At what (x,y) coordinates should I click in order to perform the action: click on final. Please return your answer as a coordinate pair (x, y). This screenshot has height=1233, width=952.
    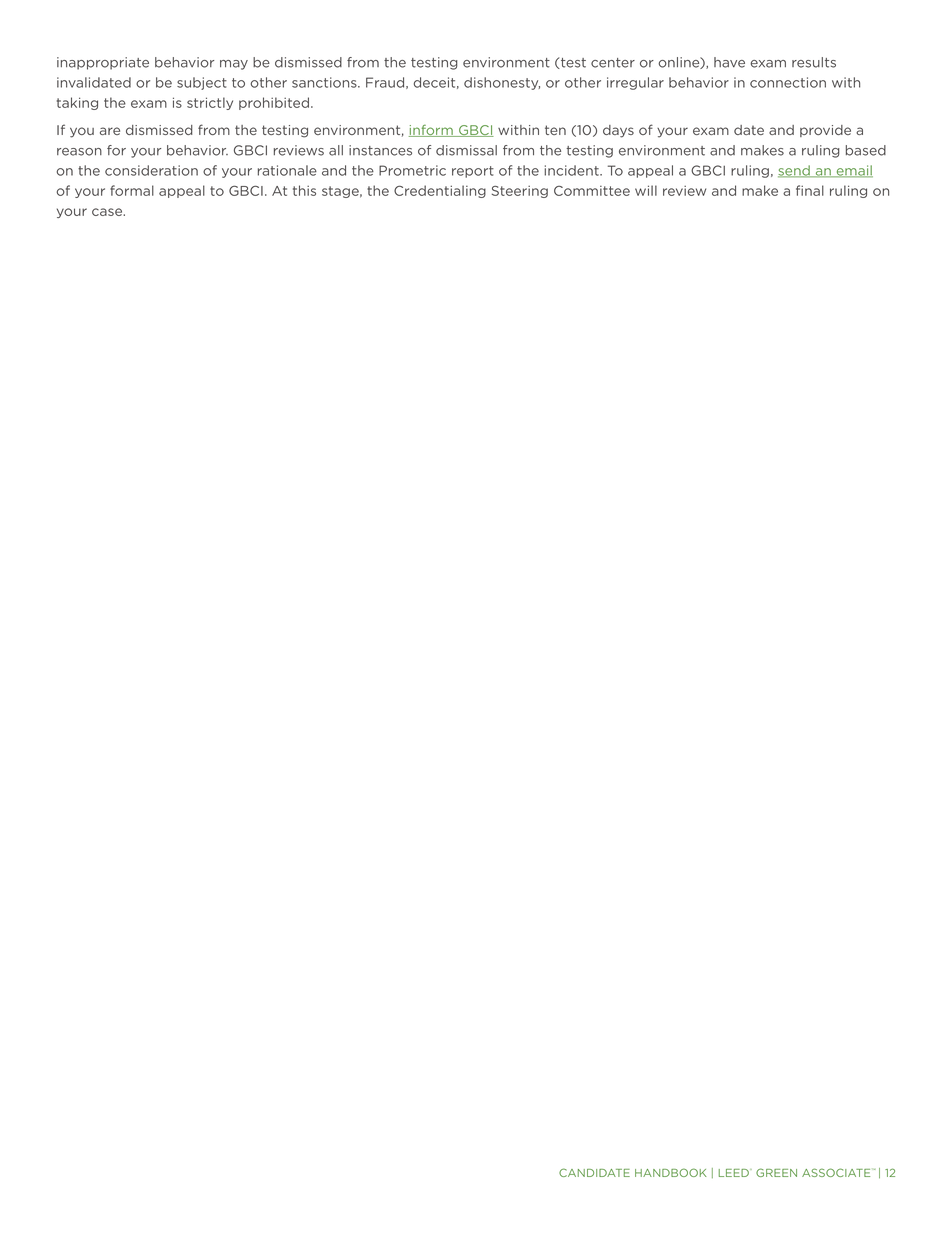
    Looking at the image, I should click on (810, 190).
